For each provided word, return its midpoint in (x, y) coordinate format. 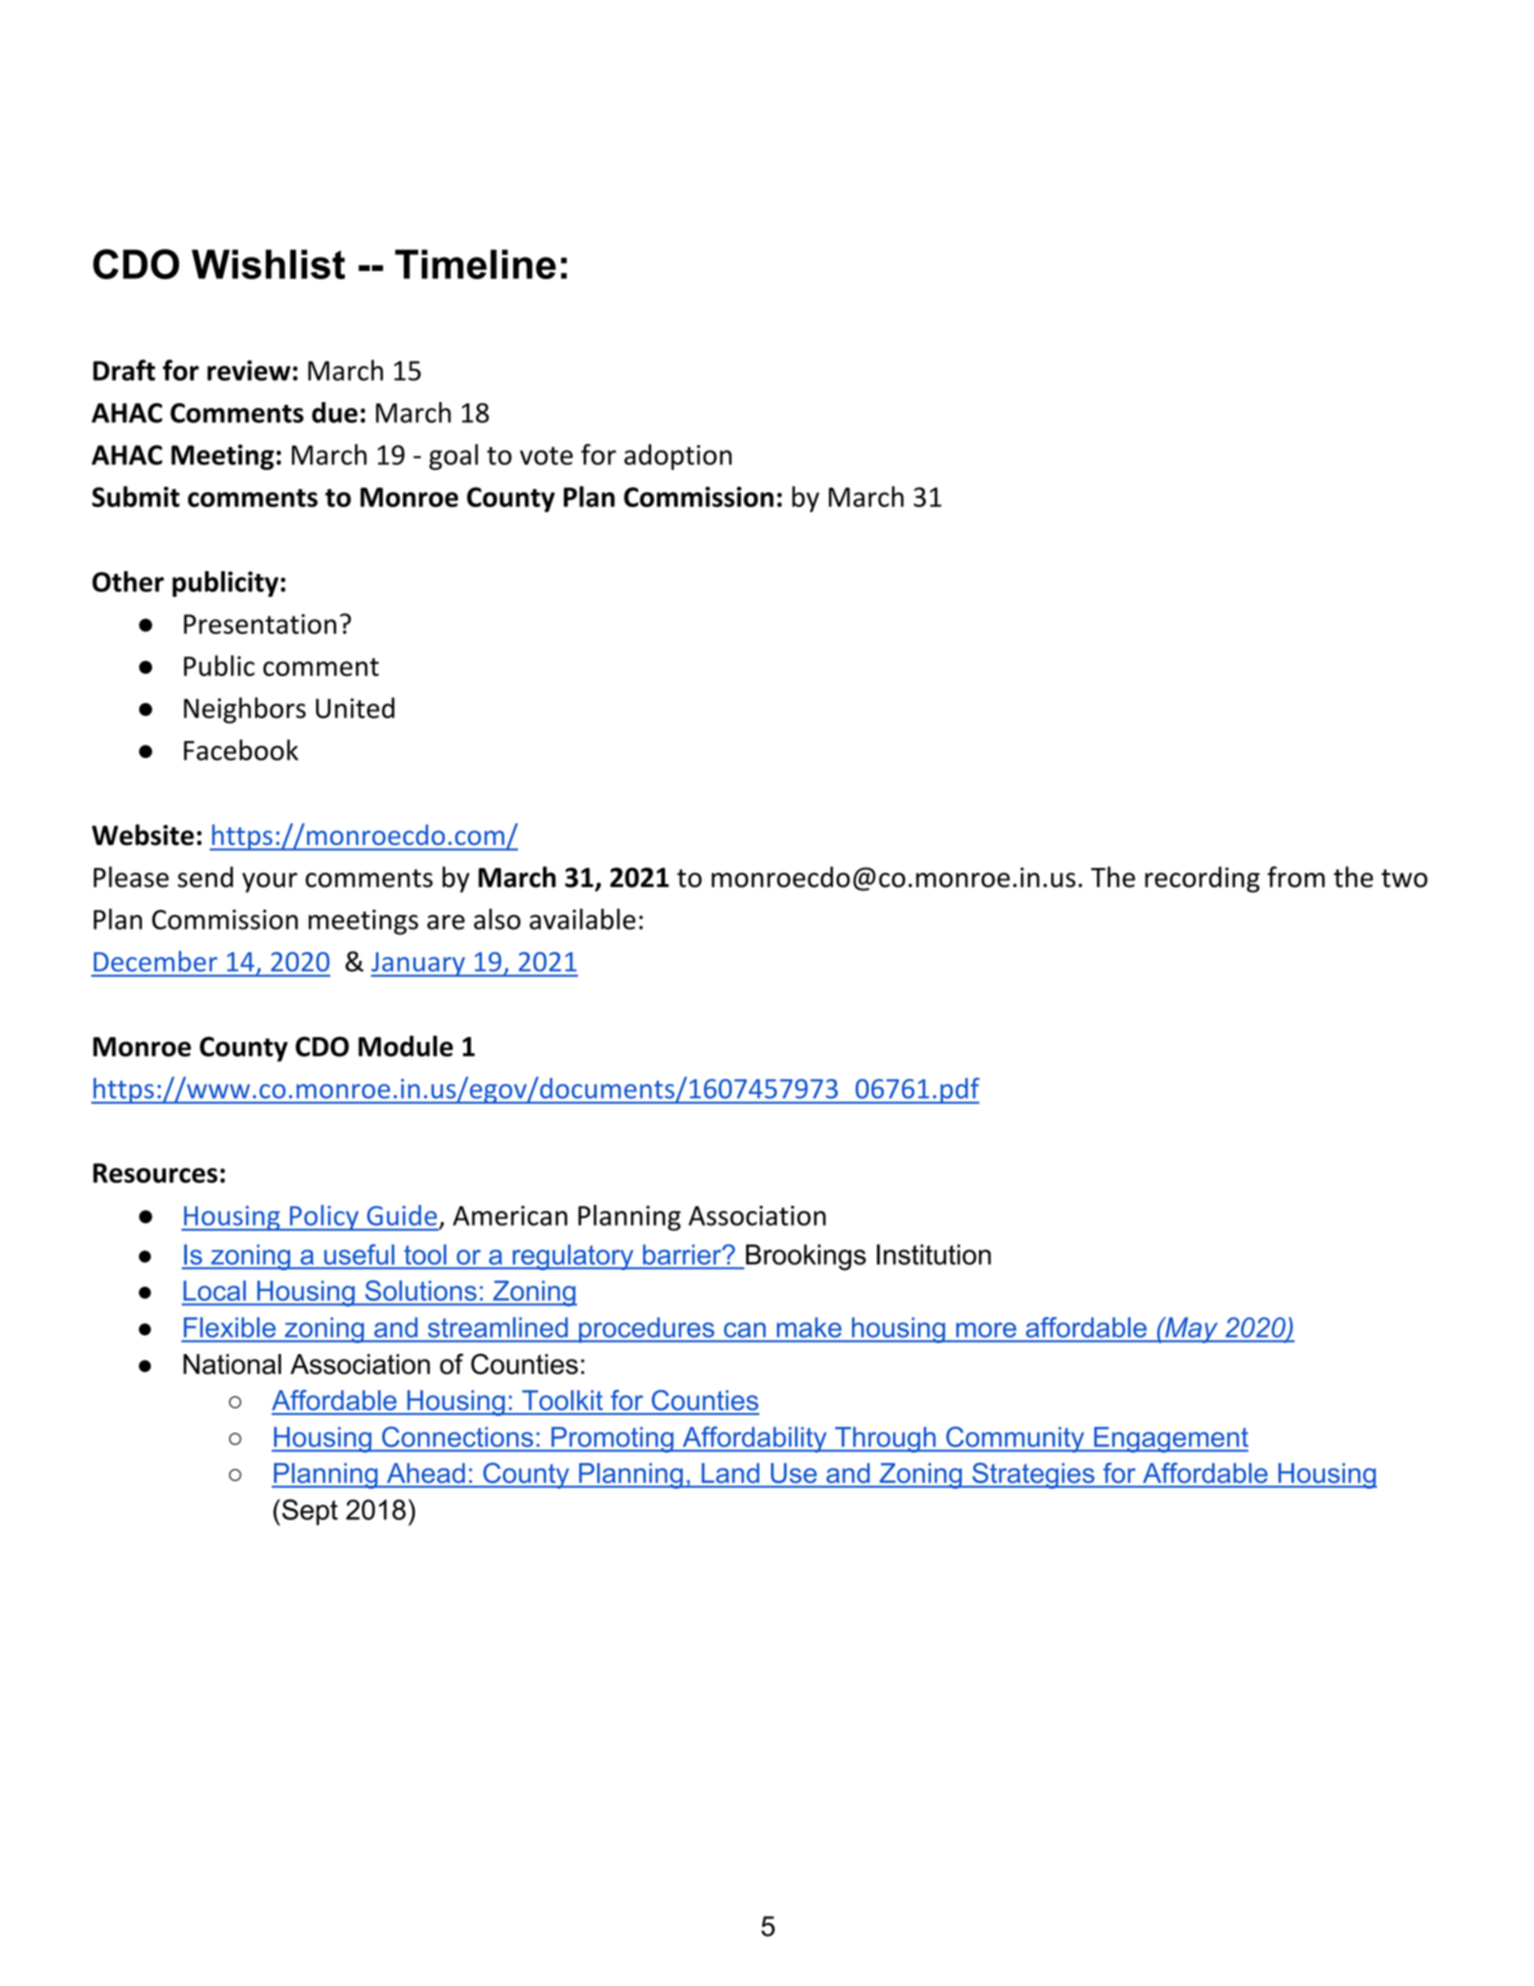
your (270, 882)
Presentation (260, 624)
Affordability (754, 1439)
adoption (678, 457)
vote (546, 456)
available (582, 919)
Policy (324, 1218)
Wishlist (268, 264)
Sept (310, 1512)
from (1296, 877)
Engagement (1170, 1440)
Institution (934, 1254)
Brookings (806, 1257)
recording (1202, 879)
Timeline (475, 264)
